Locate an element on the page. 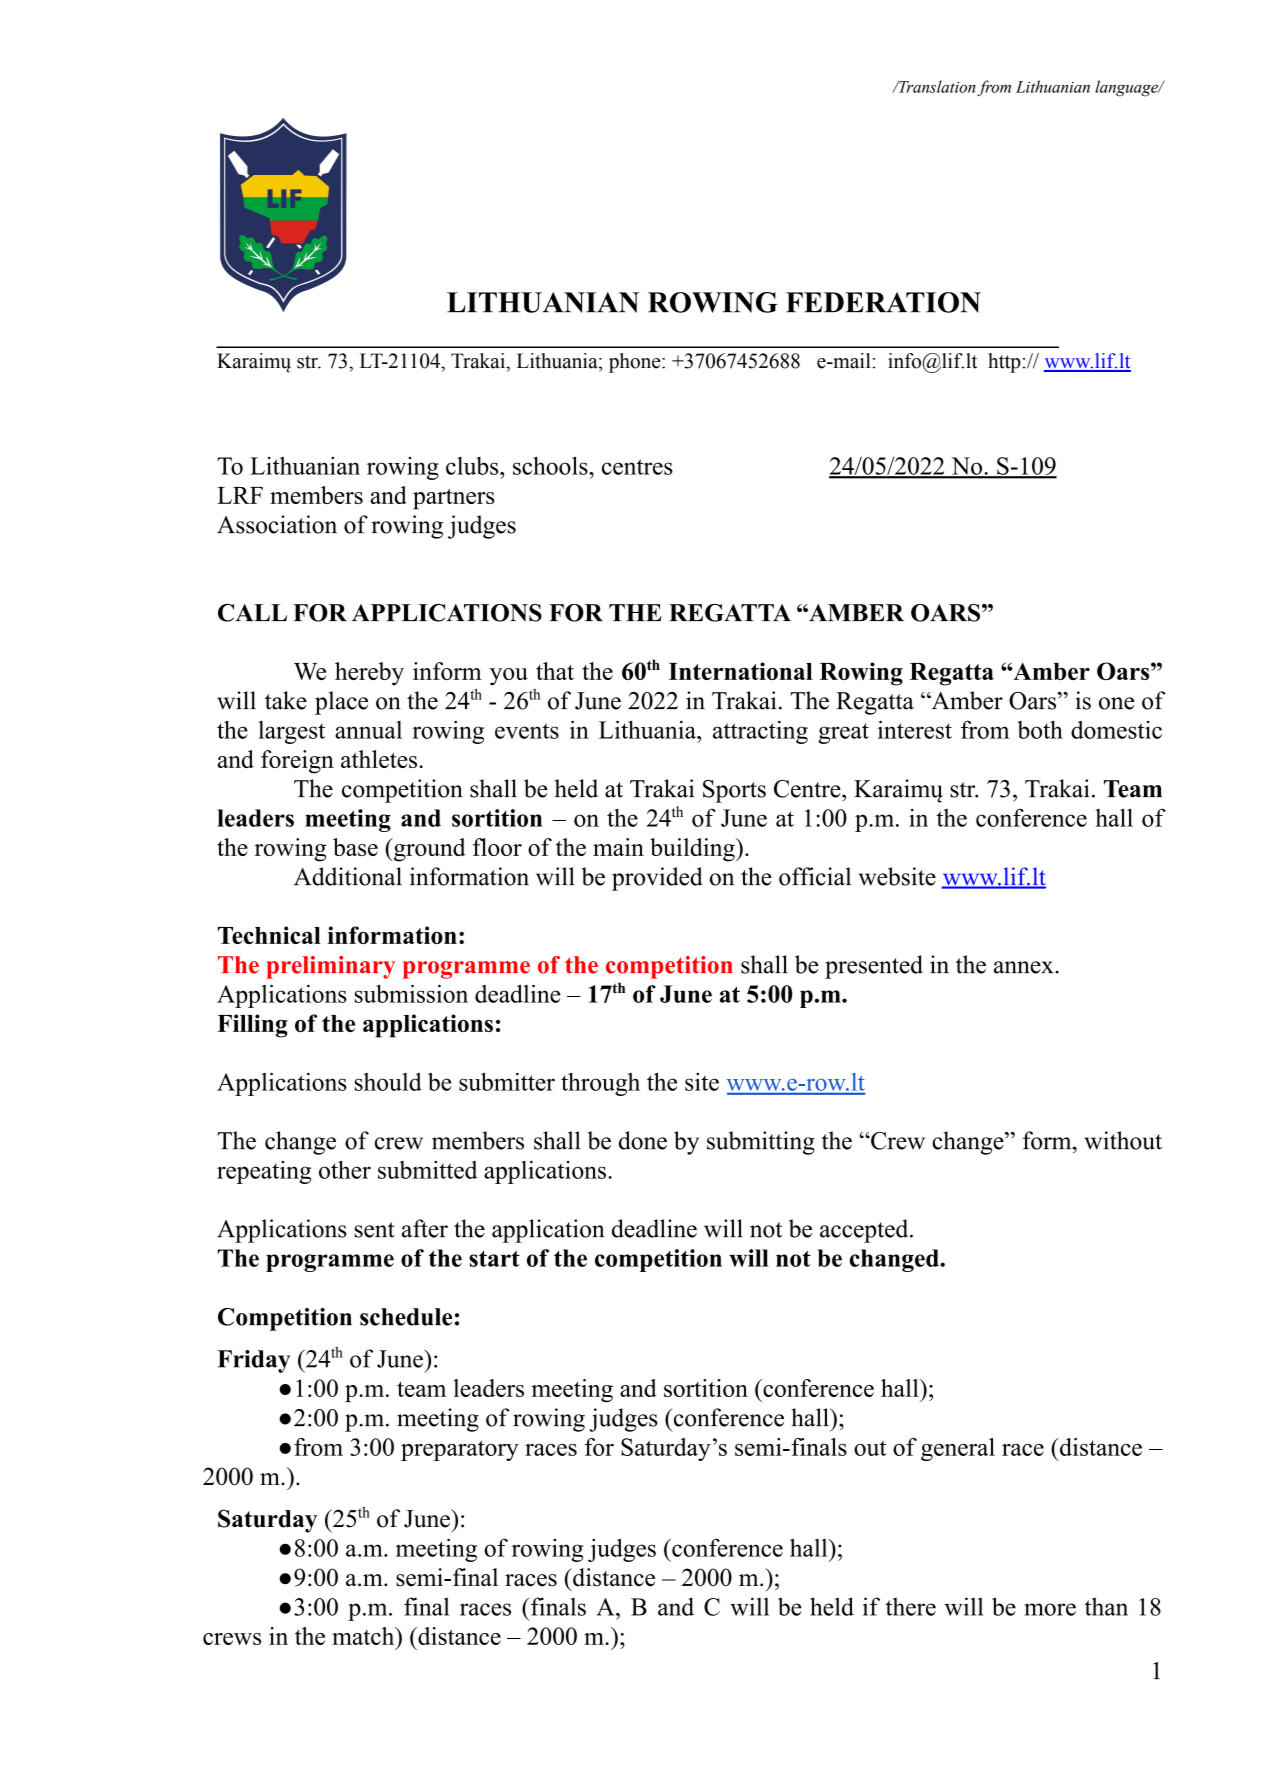 The height and width of the image is (1790, 1267). annex is located at coordinates (1025, 967).
